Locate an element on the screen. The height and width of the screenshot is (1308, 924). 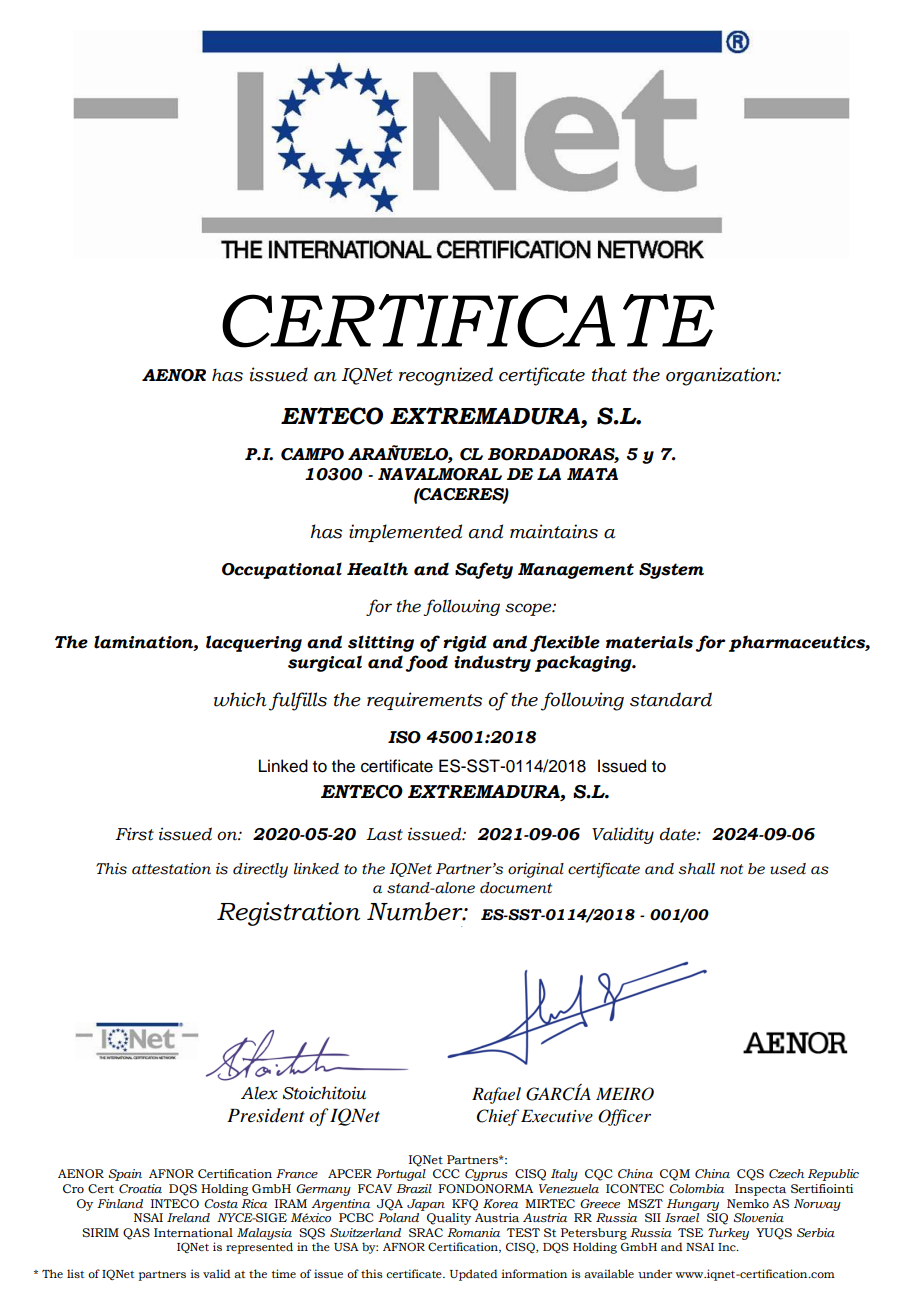
which is located at coordinates (240, 699).
